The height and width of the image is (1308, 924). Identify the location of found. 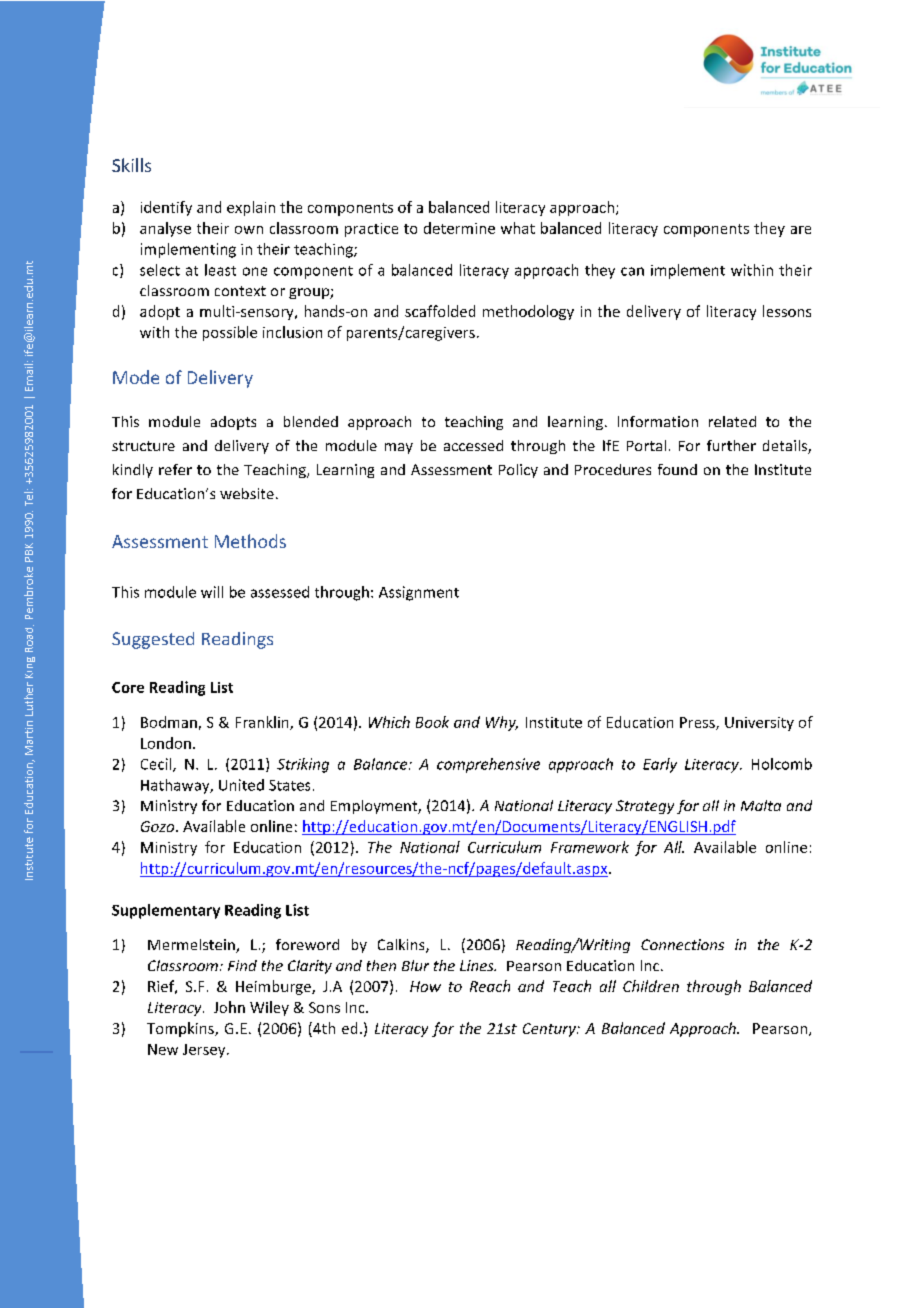
(677, 469).
